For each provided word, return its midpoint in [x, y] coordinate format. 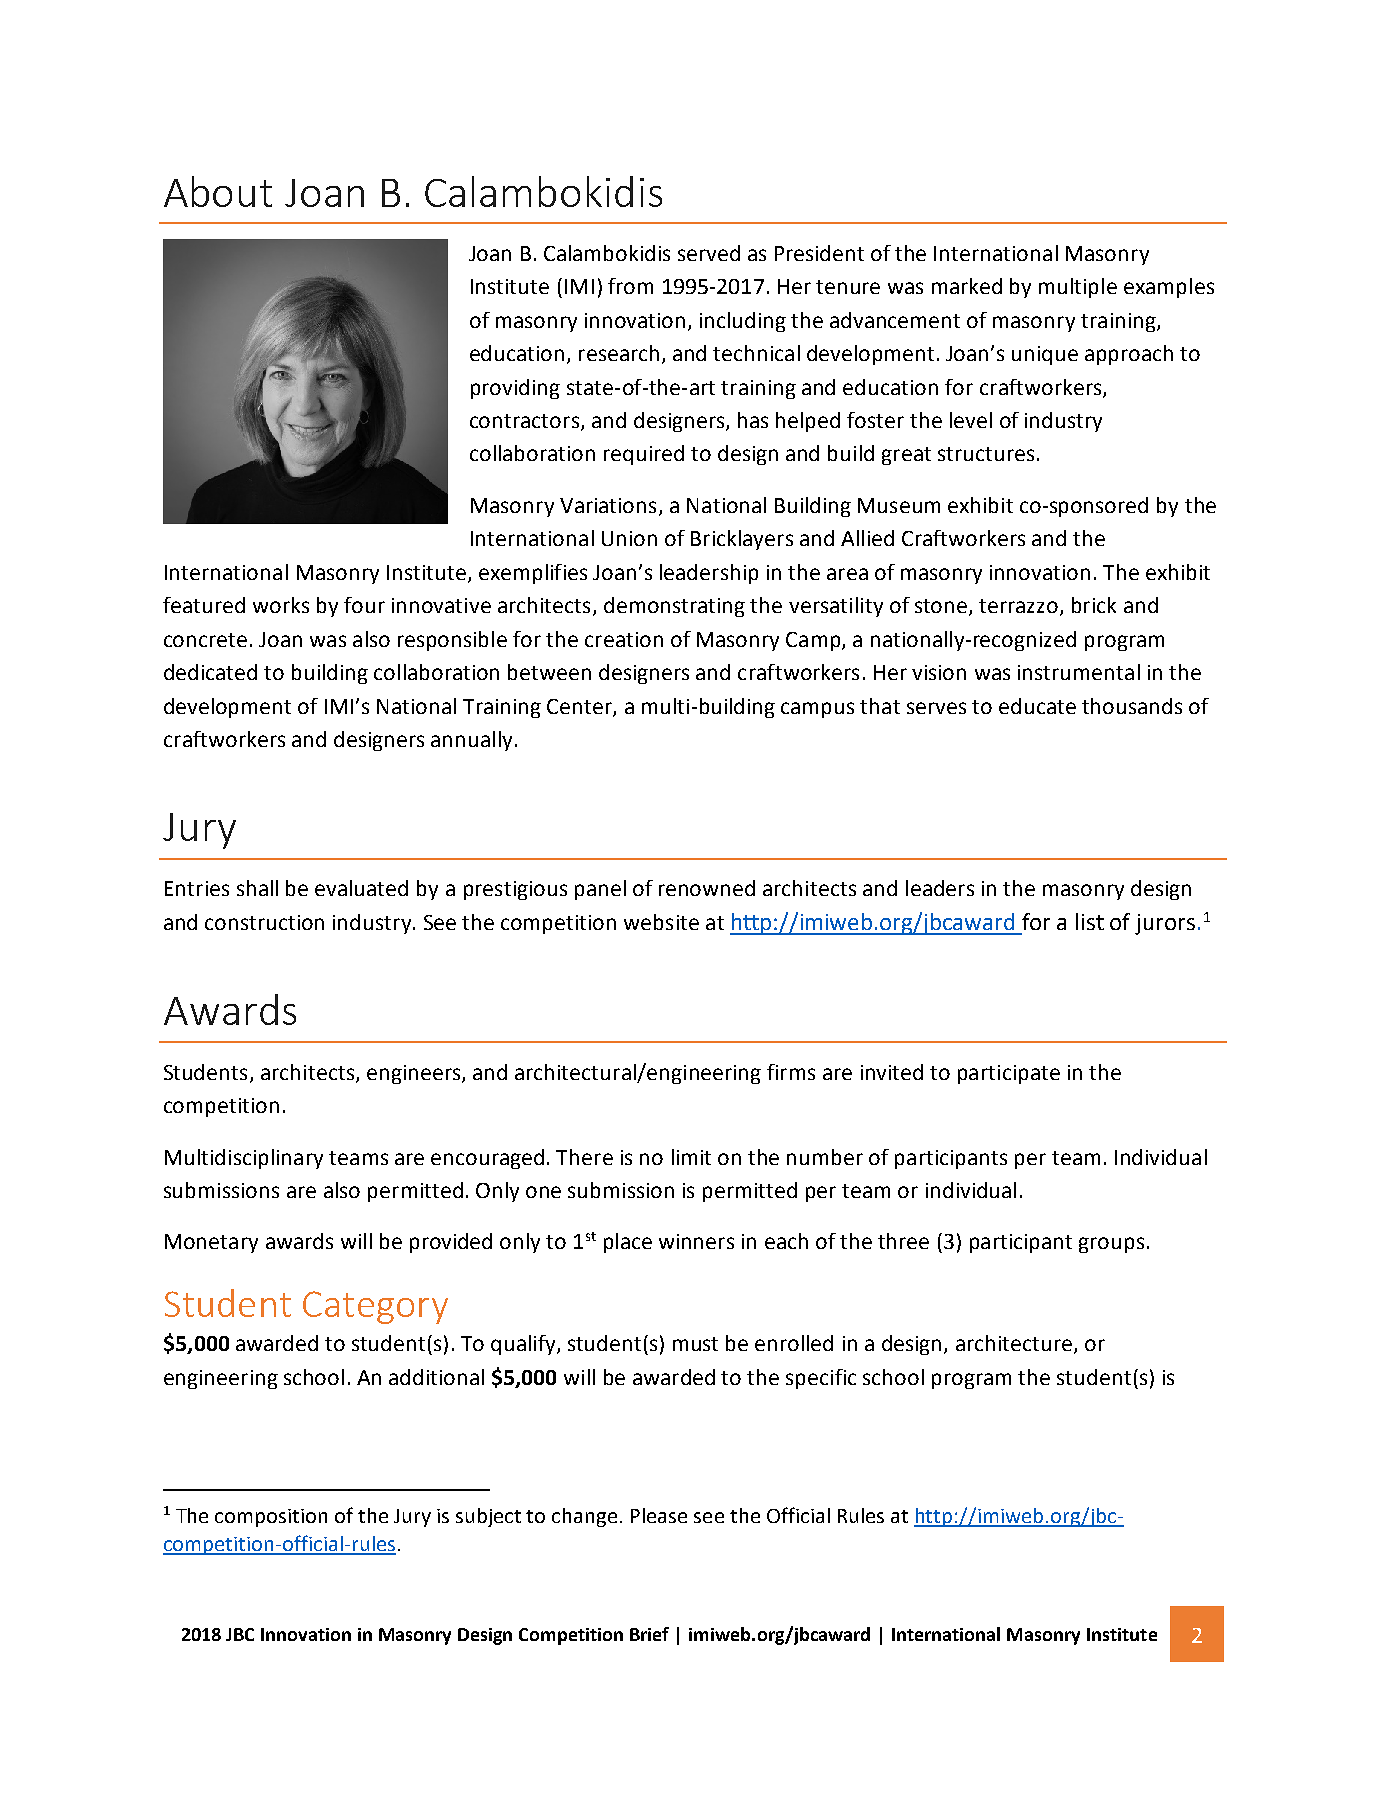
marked [967, 286]
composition [271, 1518]
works [281, 605]
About [218, 191]
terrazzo [1018, 606]
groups [1111, 1245]
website [661, 922]
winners [696, 1241]
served [709, 253]
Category [375, 1307]
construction [264, 922]
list [1090, 921]
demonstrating [674, 607]
